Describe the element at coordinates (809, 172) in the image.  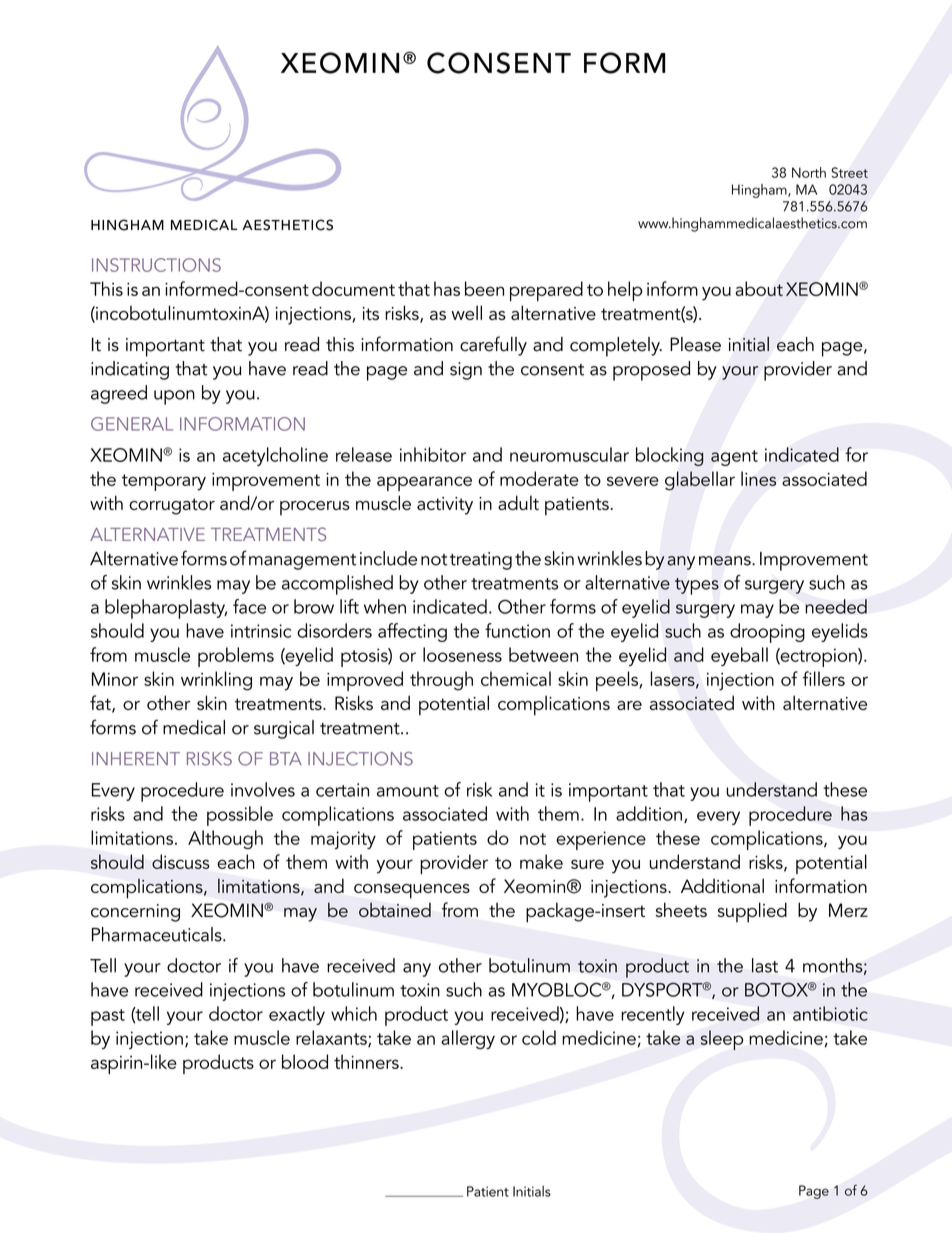
I see `North` at that location.
